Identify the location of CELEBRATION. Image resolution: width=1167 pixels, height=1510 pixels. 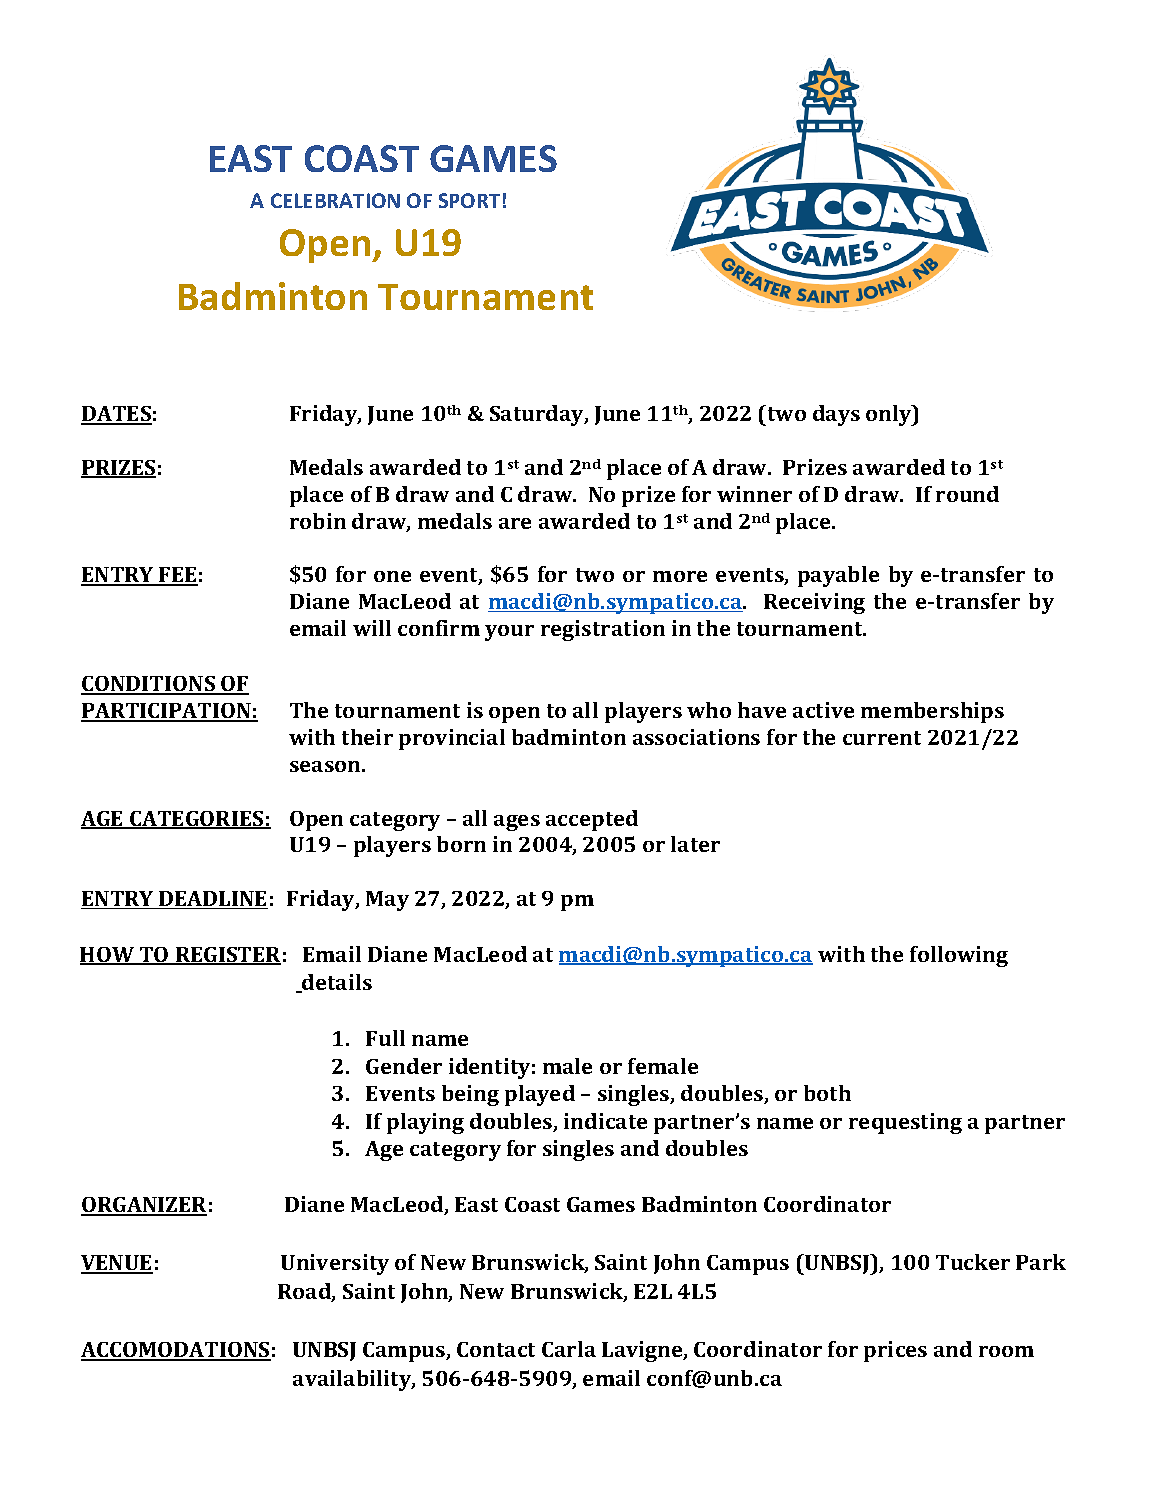
(335, 200).
